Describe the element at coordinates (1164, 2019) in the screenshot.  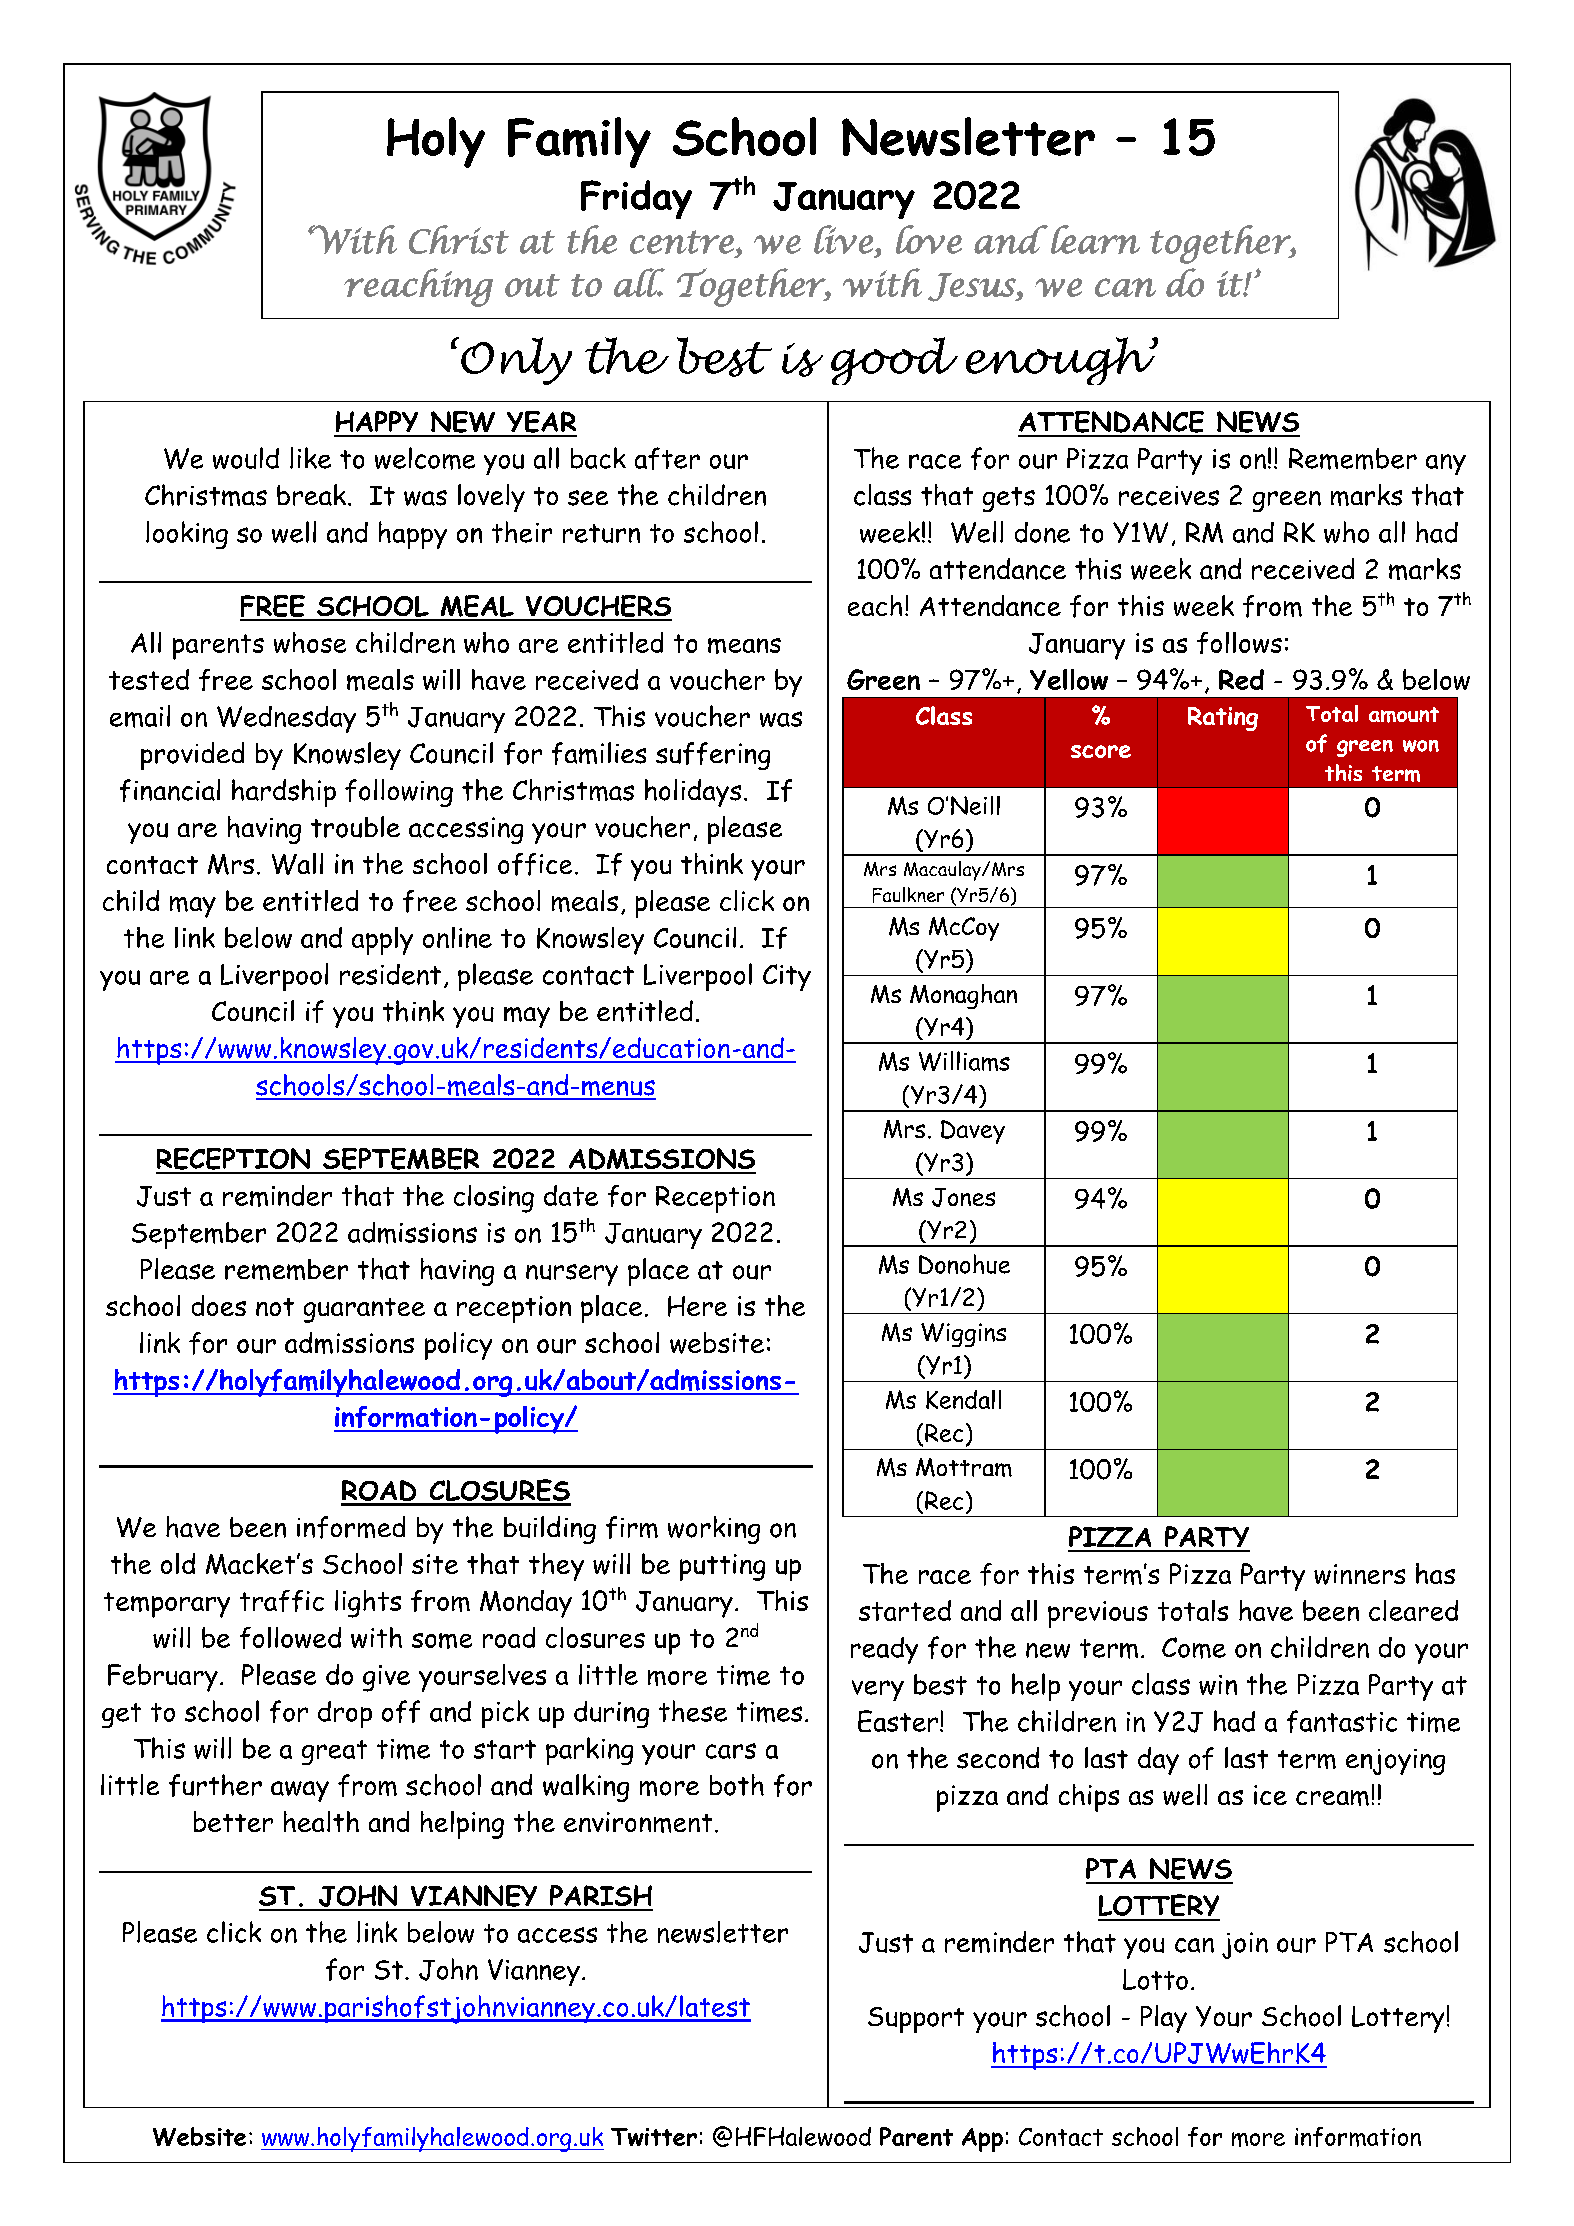
I see `Play` at that location.
